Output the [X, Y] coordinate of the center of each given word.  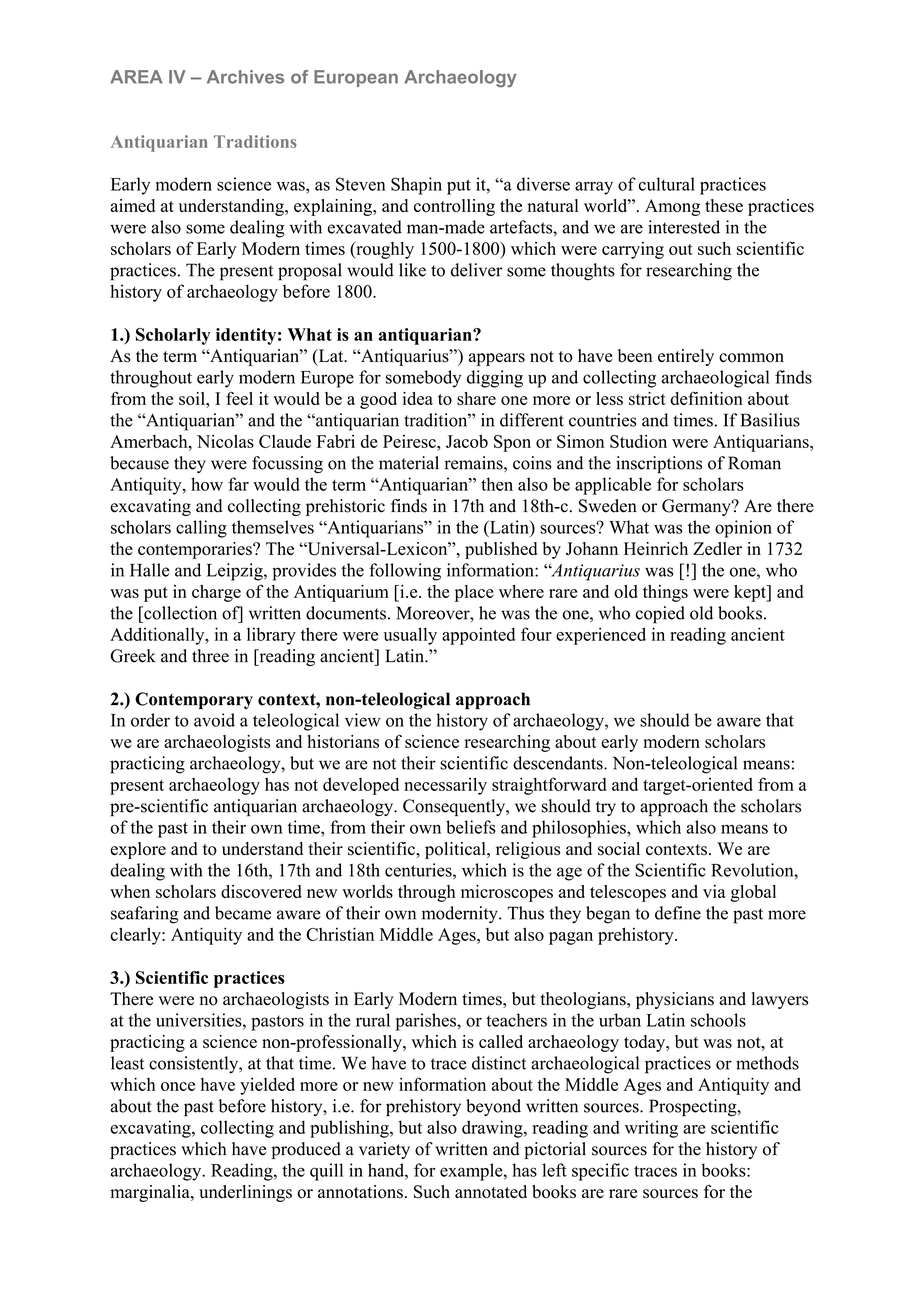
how [207, 484]
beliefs [471, 827]
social [619, 849]
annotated [491, 1192]
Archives [245, 77]
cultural [667, 184]
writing [651, 1129]
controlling [454, 207]
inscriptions [659, 465]
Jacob [467, 441]
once [178, 1086]
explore [138, 850]
